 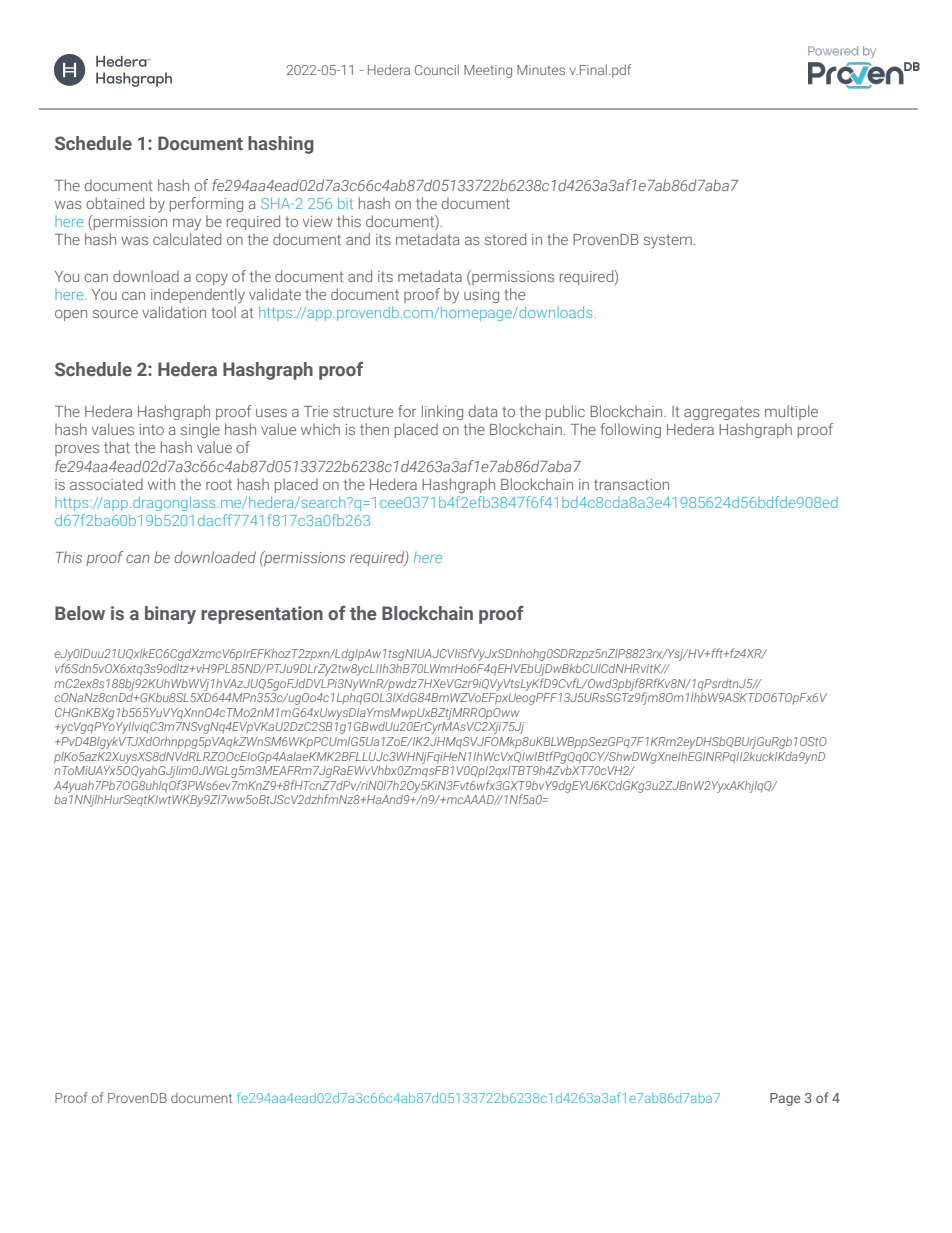 I want to click on validation, so click(x=174, y=312).
